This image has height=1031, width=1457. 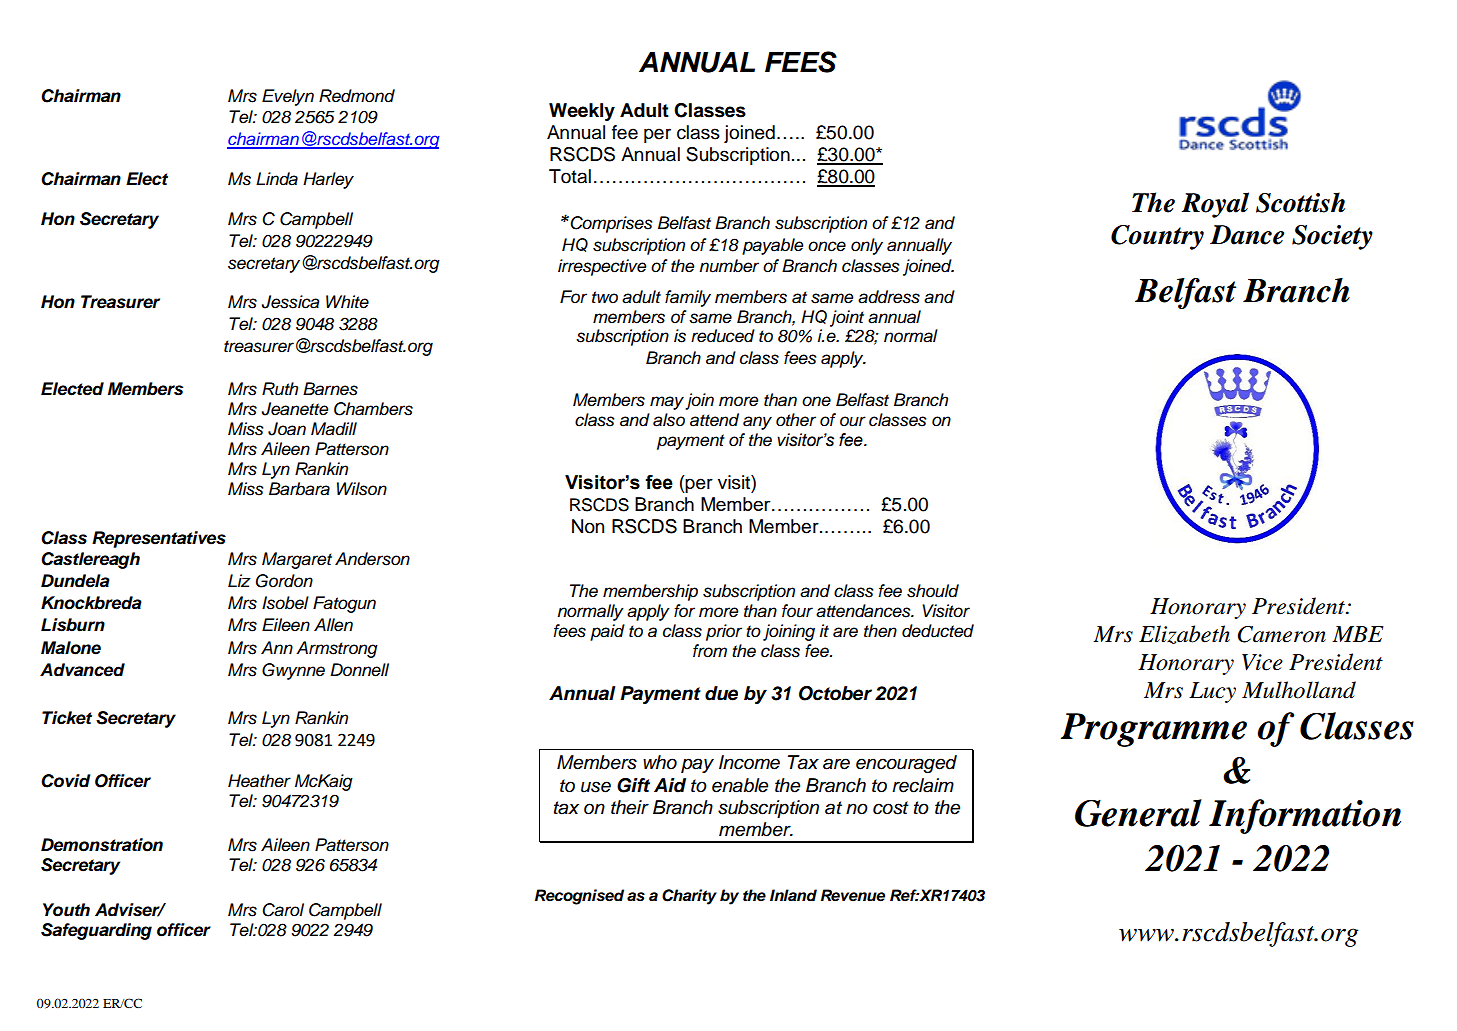 What do you see at coordinates (721, 693) in the image?
I see `due` at bounding box center [721, 693].
